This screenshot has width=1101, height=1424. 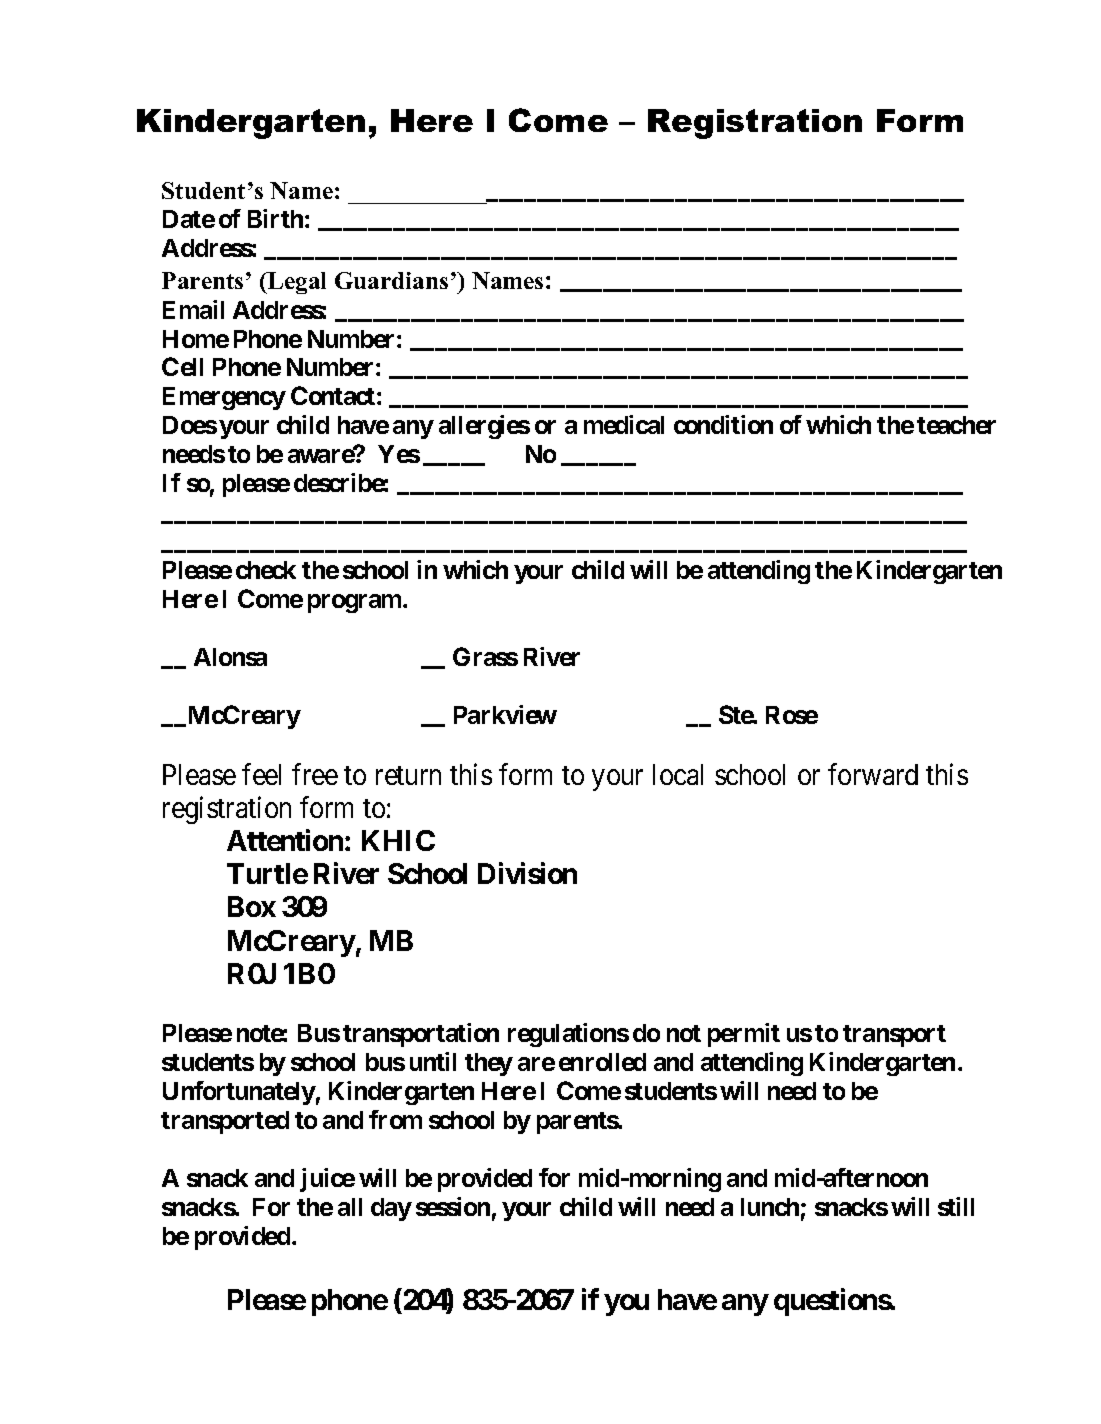 What do you see at coordinates (391, 1209) in the screenshot?
I see `day` at bounding box center [391, 1209].
